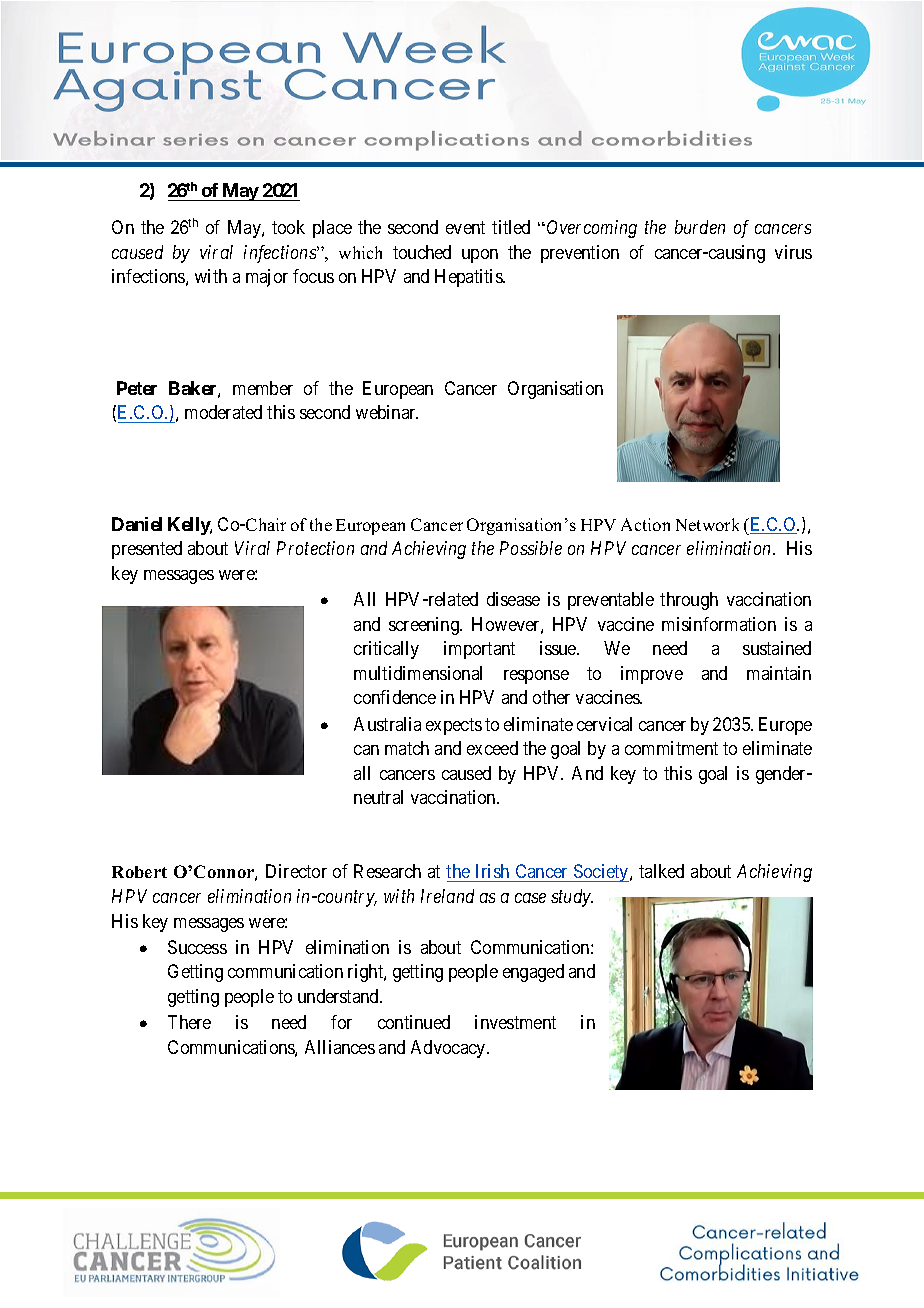 Image resolution: width=924 pixels, height=1308 pixels. What do you see at coordinates (719, 624) in the screenshot?
I see `misinformation` at bounding box center [719, 624].
